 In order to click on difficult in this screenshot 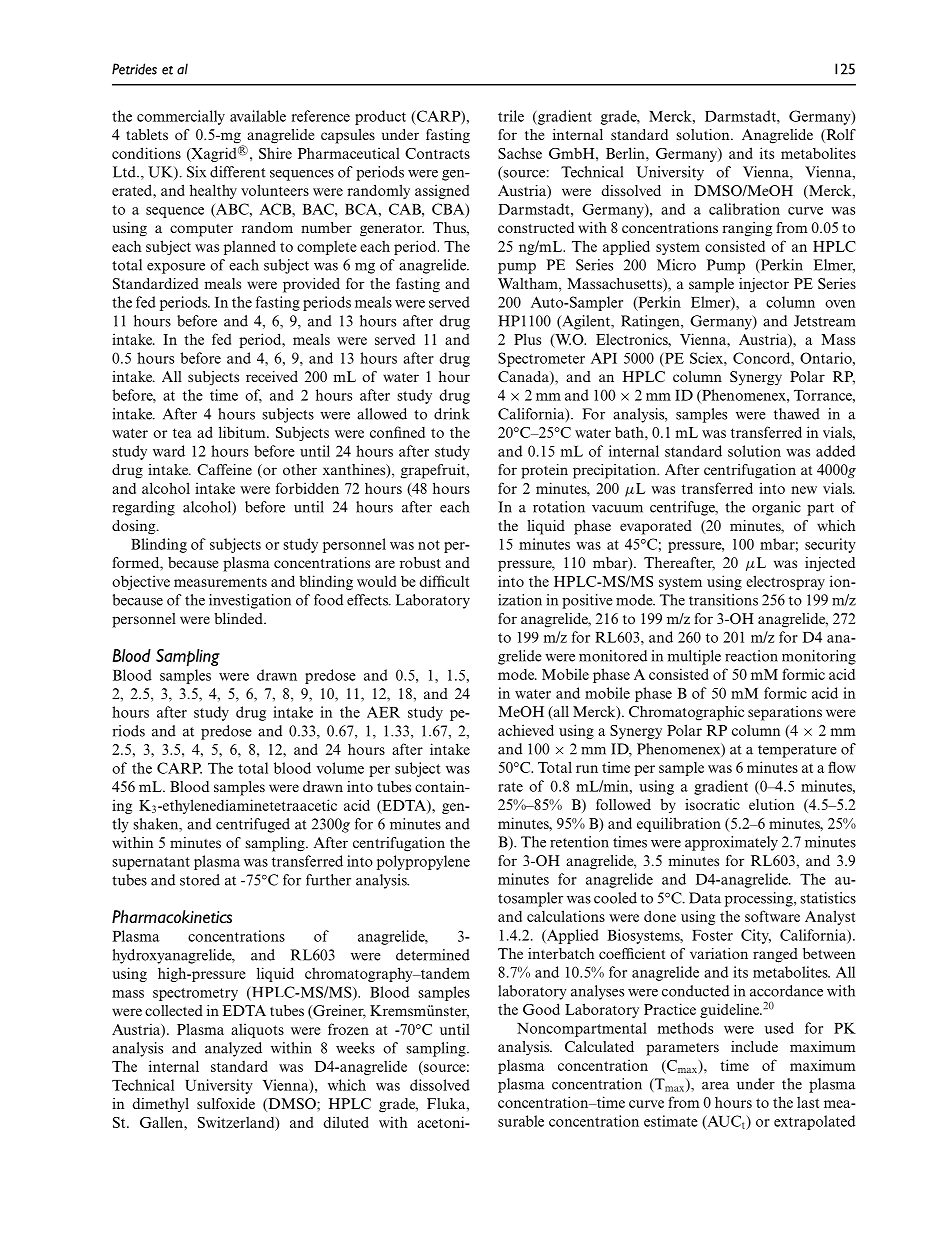, I will do `click(444, 581)`.
